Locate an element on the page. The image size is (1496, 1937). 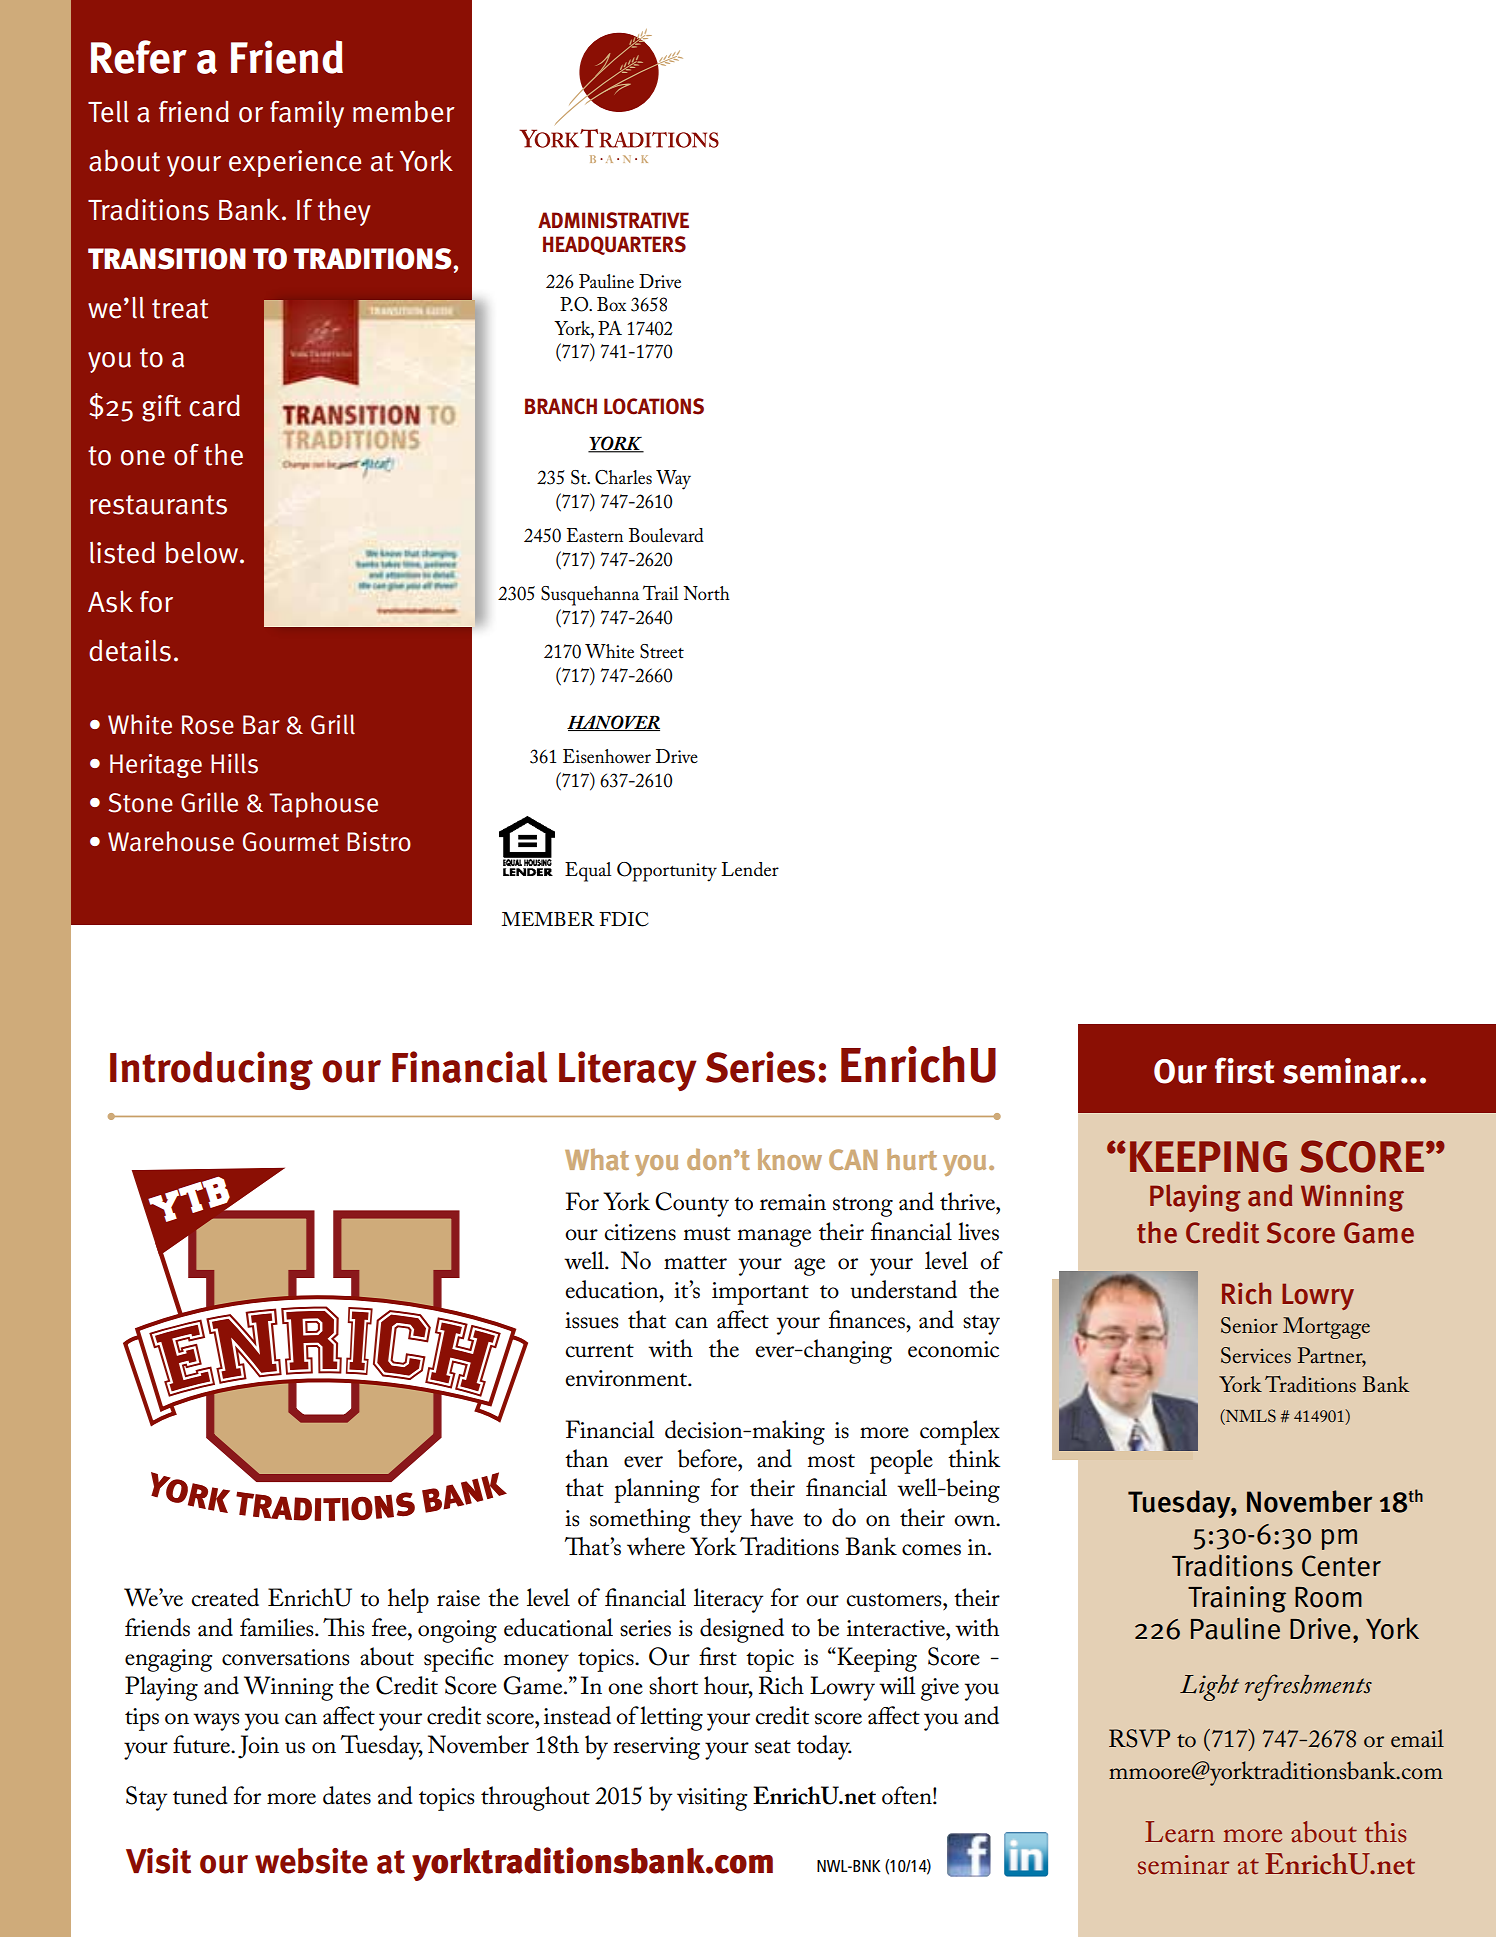
seat is located at coordinates (773, 1747).
